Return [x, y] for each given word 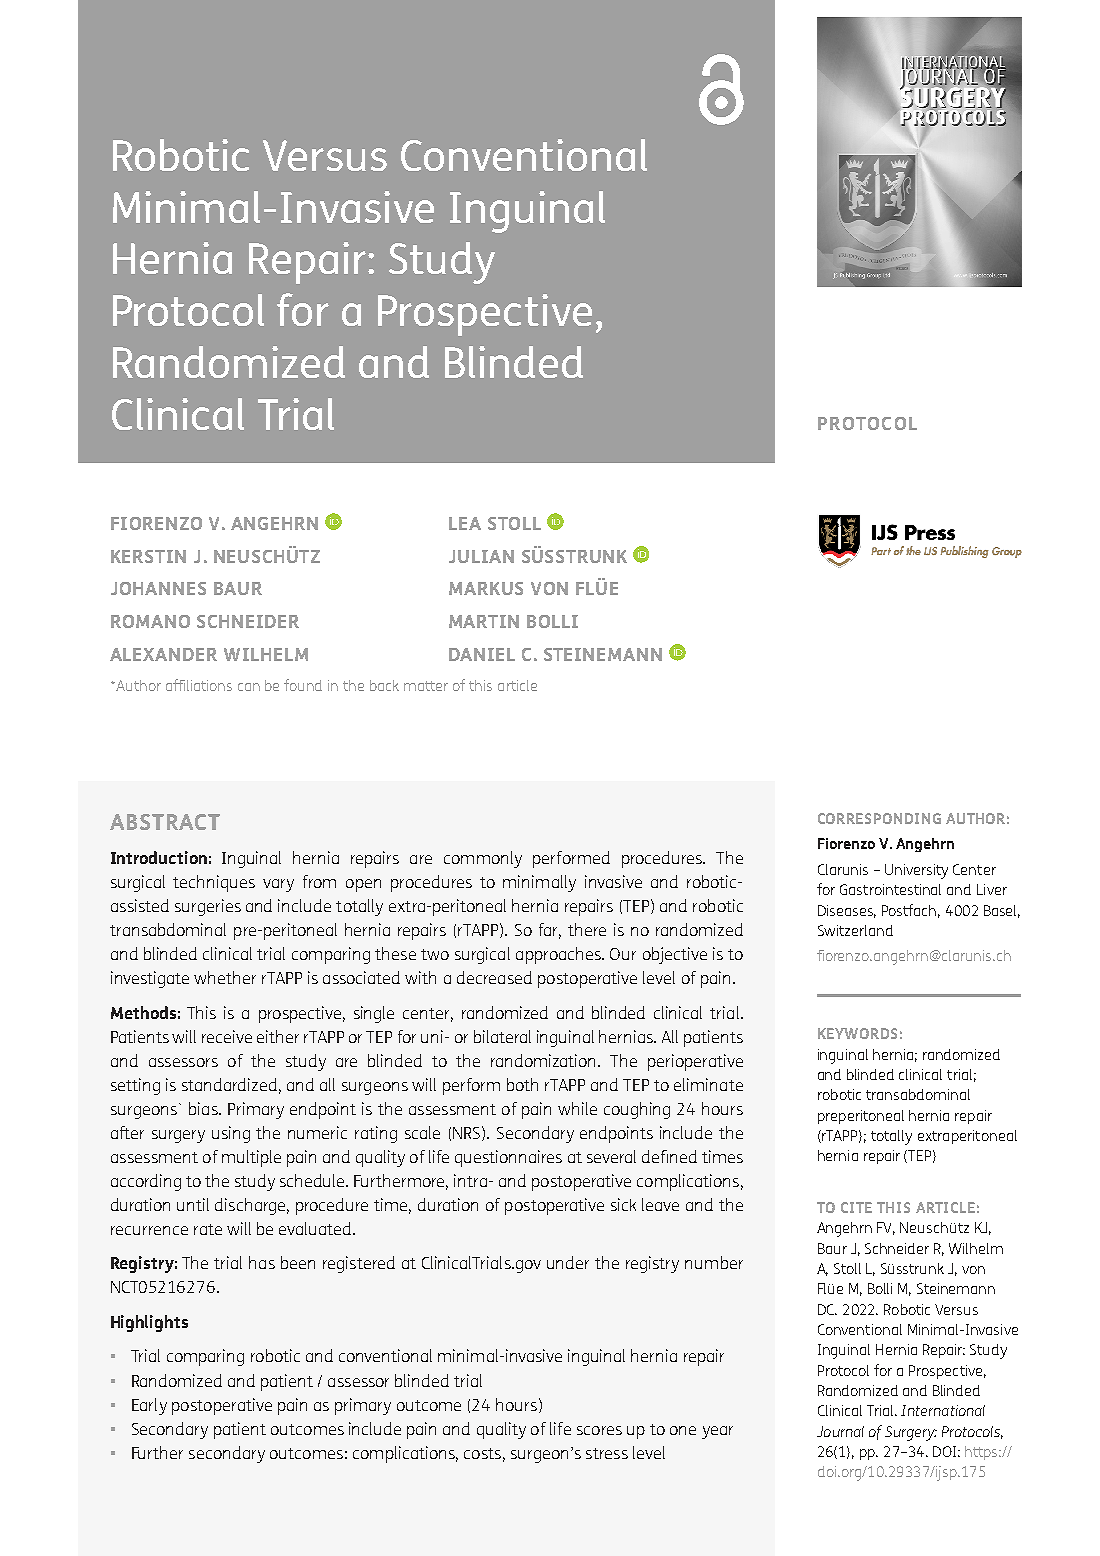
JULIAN [481, 556]
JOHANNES [158, 588]
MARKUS [486, 588]
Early [149, 1406]
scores [599, 1430]
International [943, 1410]
